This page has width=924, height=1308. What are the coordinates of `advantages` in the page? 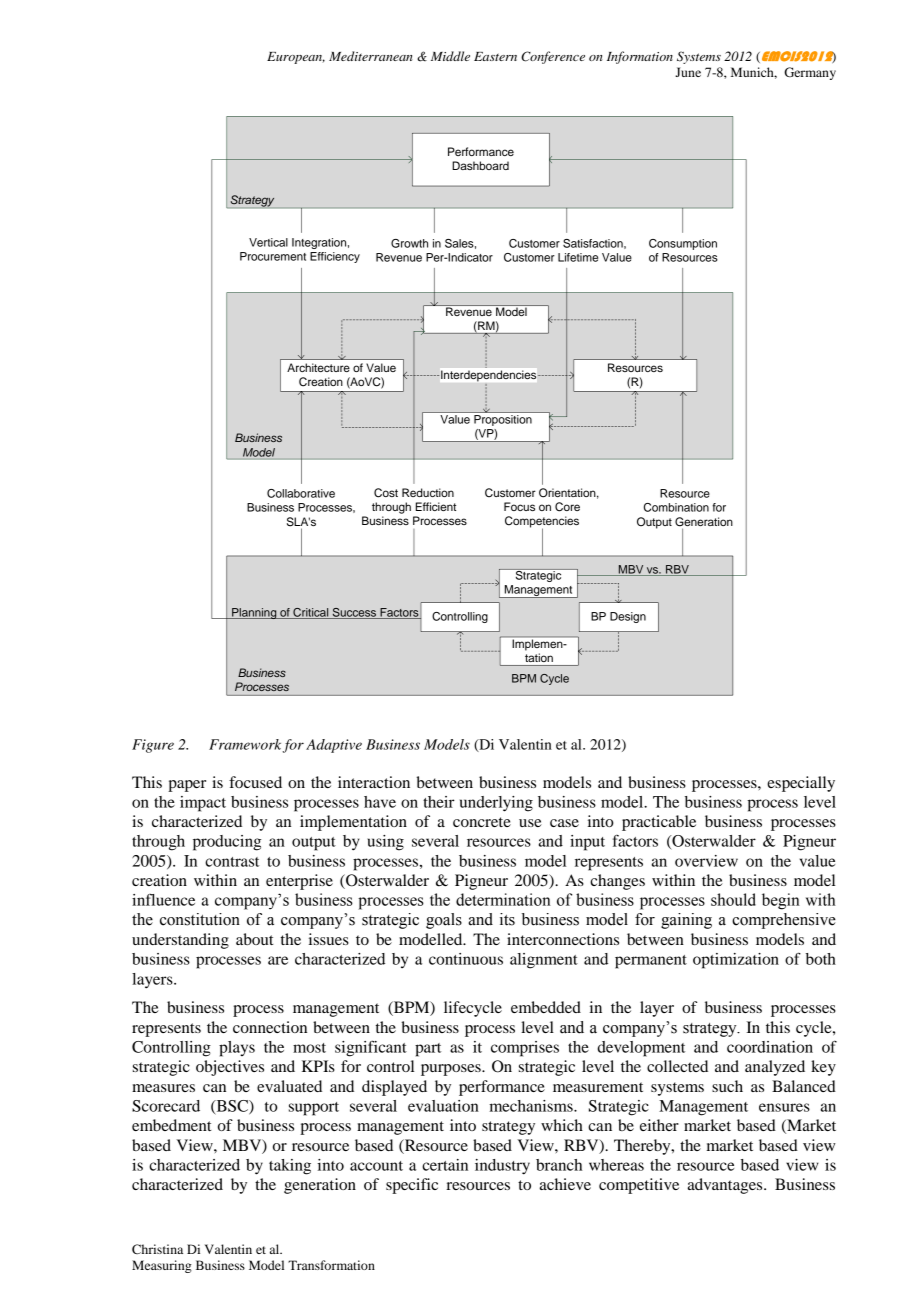 It's located at (726, 1186).
